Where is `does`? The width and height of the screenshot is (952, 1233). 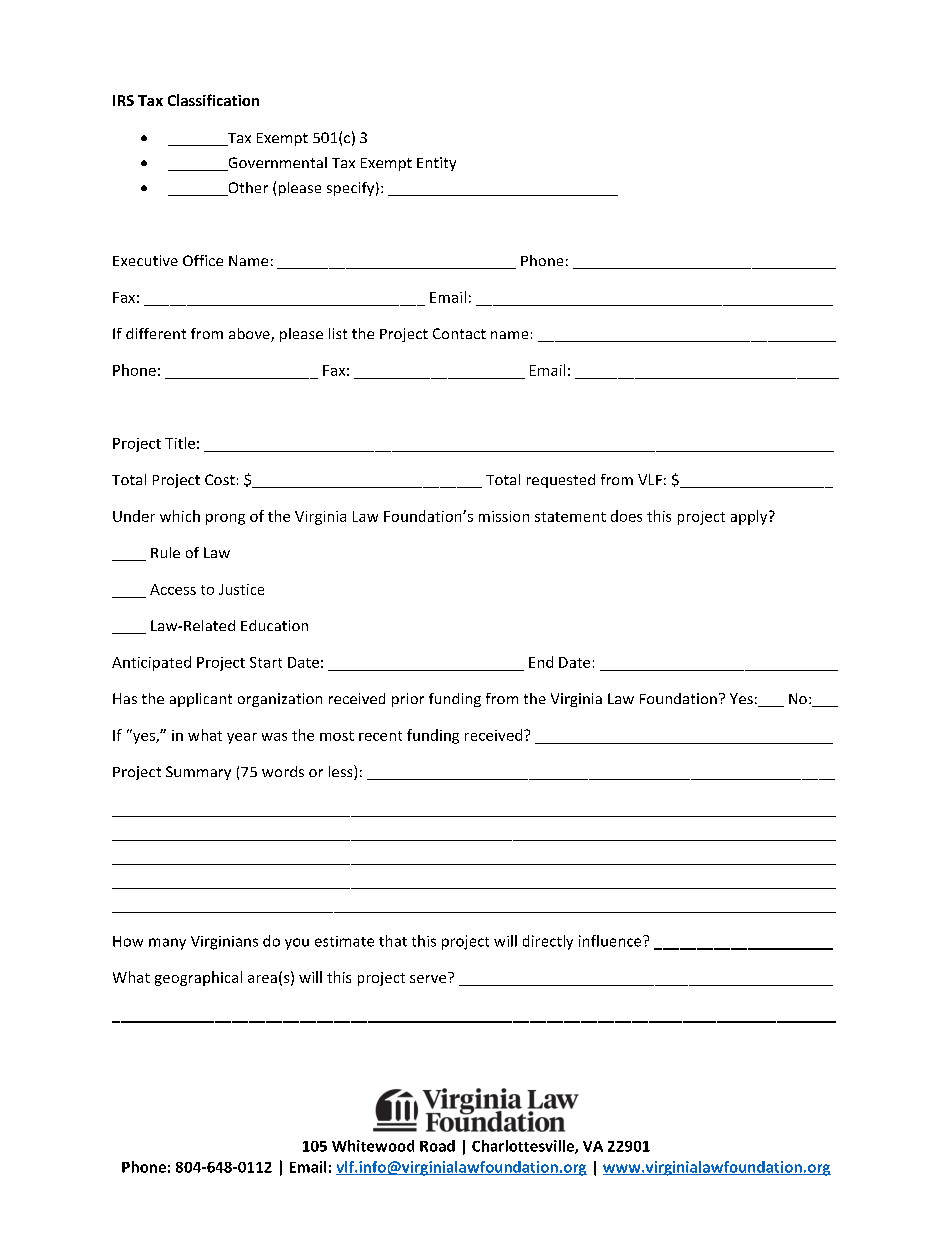
does is located at coordinates (626, 516).
